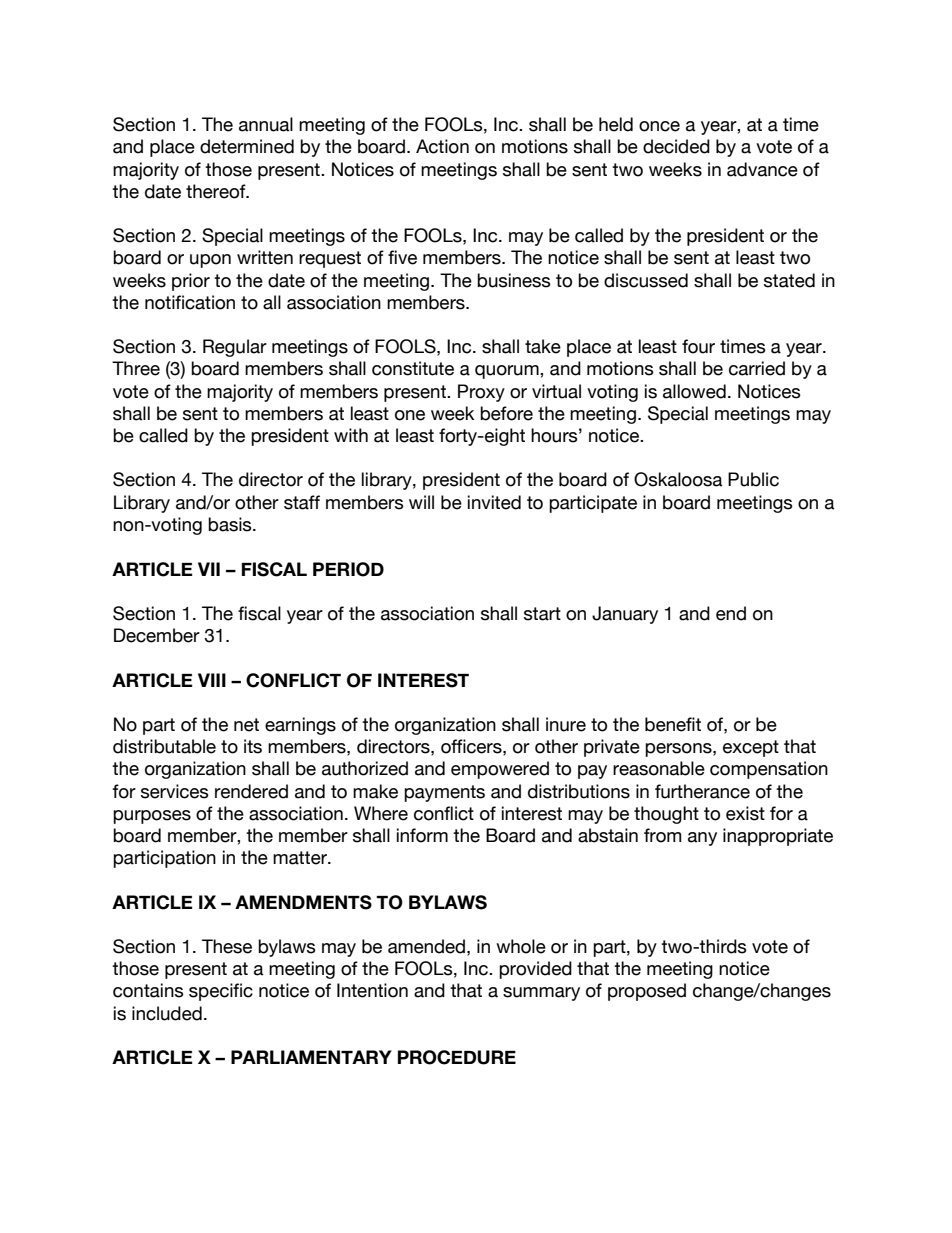  What do you see at coordinates (506, 413) in the screenshot?
I see `before` at bounding box center [506, 413].
